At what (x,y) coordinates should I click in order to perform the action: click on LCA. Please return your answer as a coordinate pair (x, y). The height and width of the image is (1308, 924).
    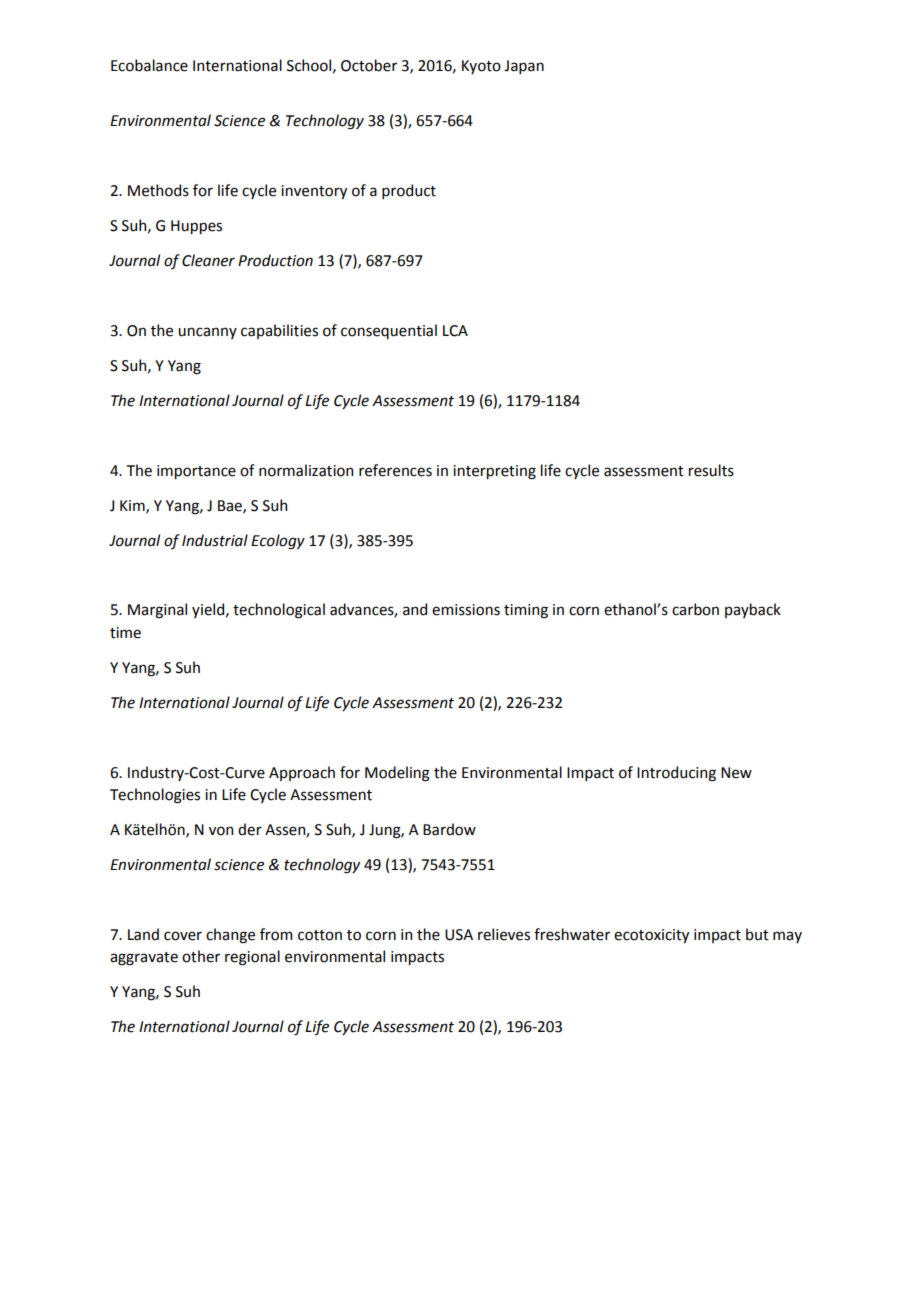
    Looking at the image, I should click on (455, 331).
